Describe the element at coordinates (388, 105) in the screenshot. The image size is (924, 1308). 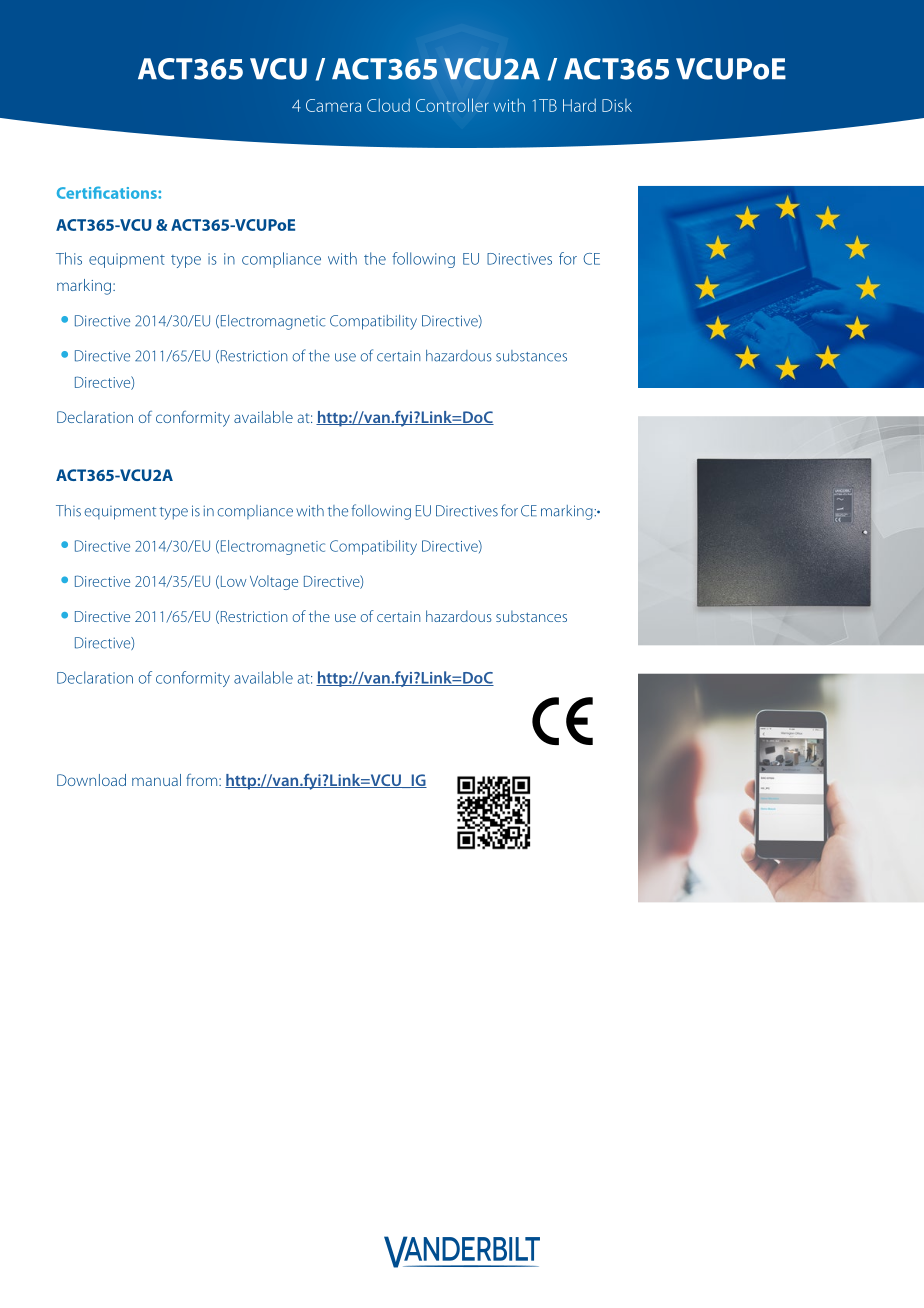
I see `Cloud` at that location.
